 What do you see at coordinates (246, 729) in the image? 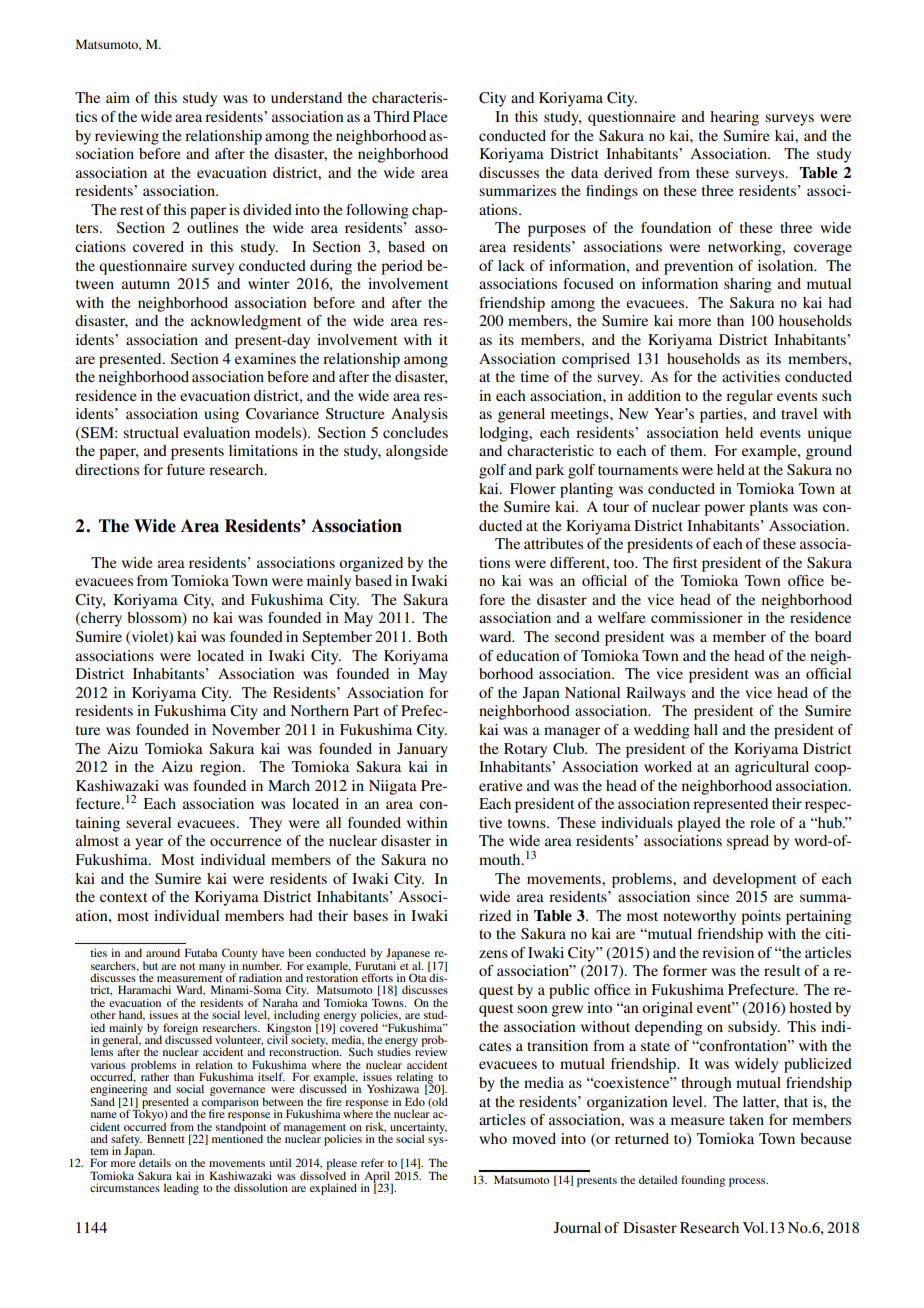
I see `November` at bounding box center [246, 729].
